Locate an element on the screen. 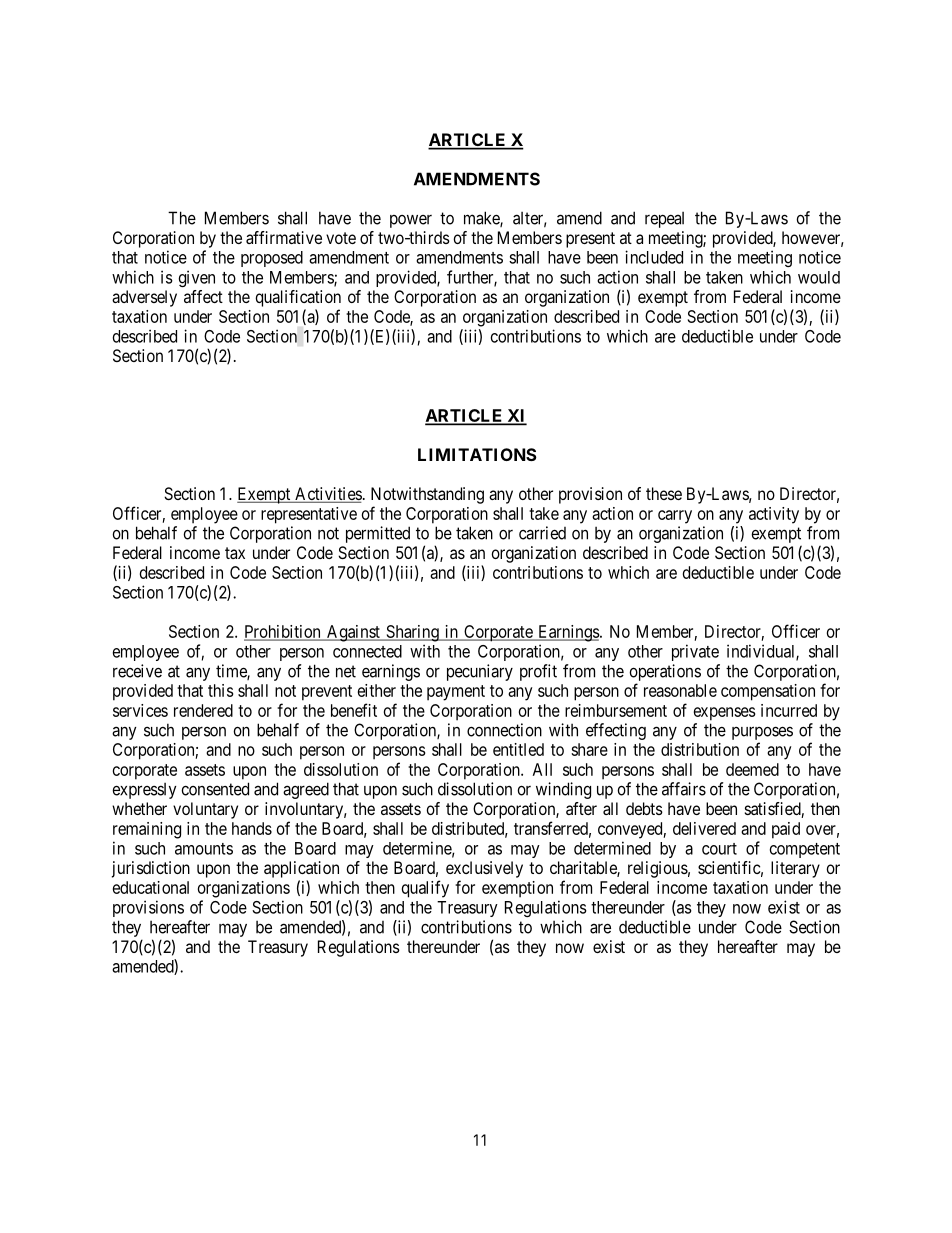  activity is located at coordinates (774, 515).
